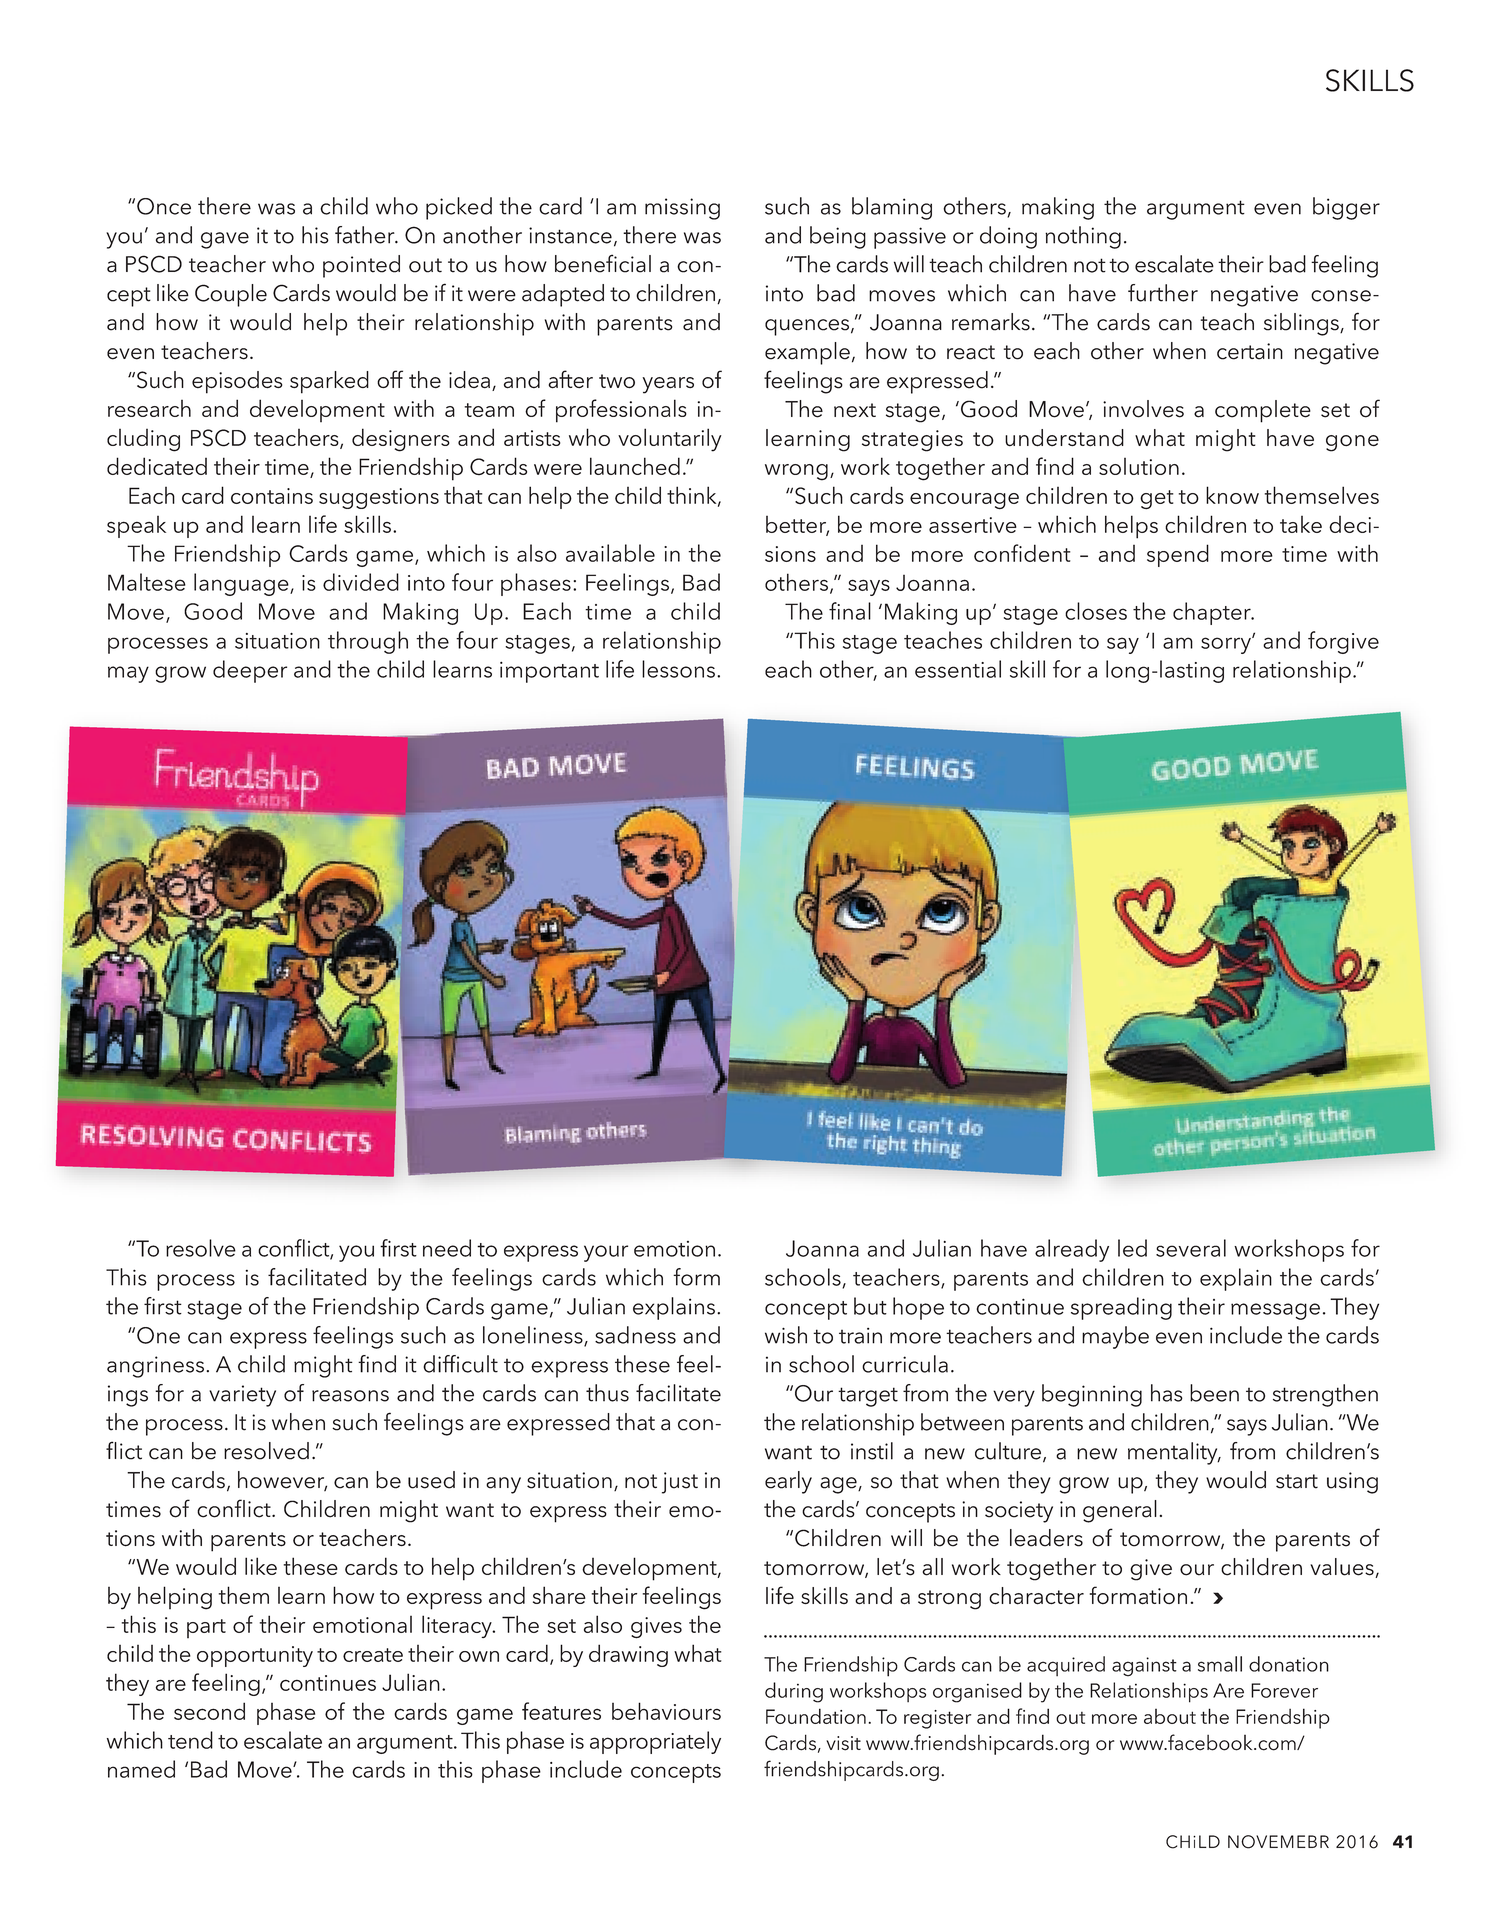 This screenshot has width=1486, height=1910. What do you see at coordinates (1163, 293) in the screenshot?
I see `further` at bounding box center [1163, 293].
